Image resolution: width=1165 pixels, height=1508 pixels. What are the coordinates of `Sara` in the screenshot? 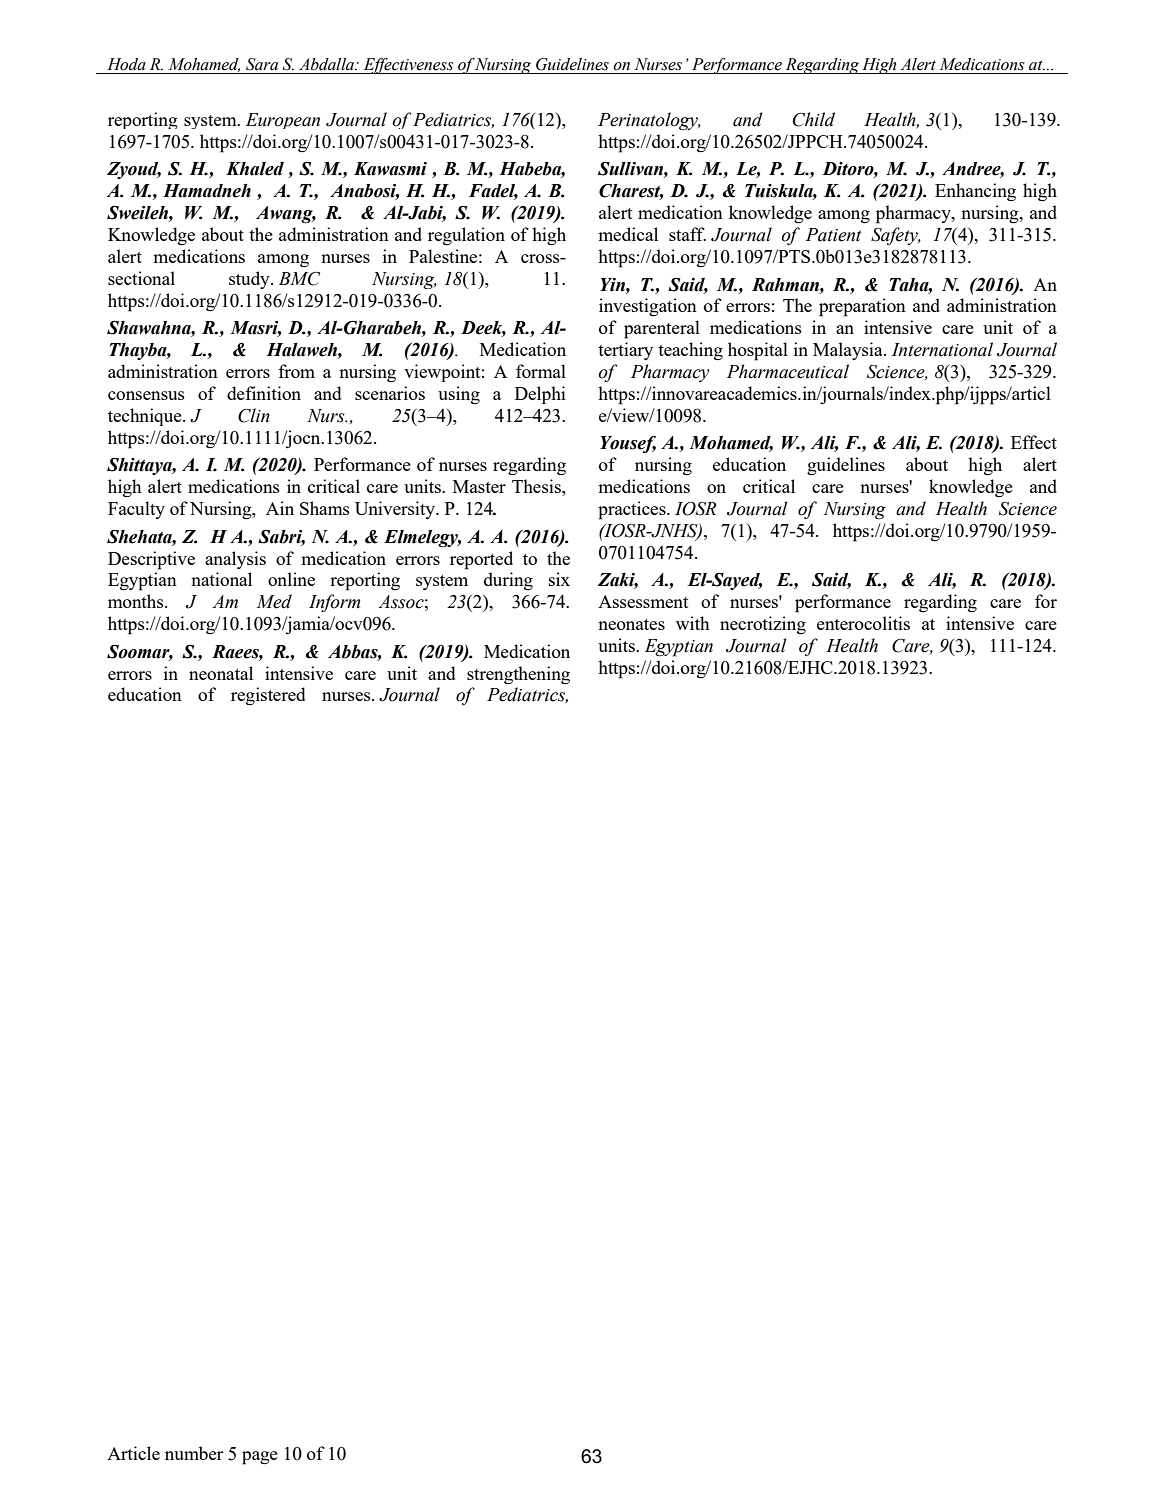 It's located at (262, 64).
